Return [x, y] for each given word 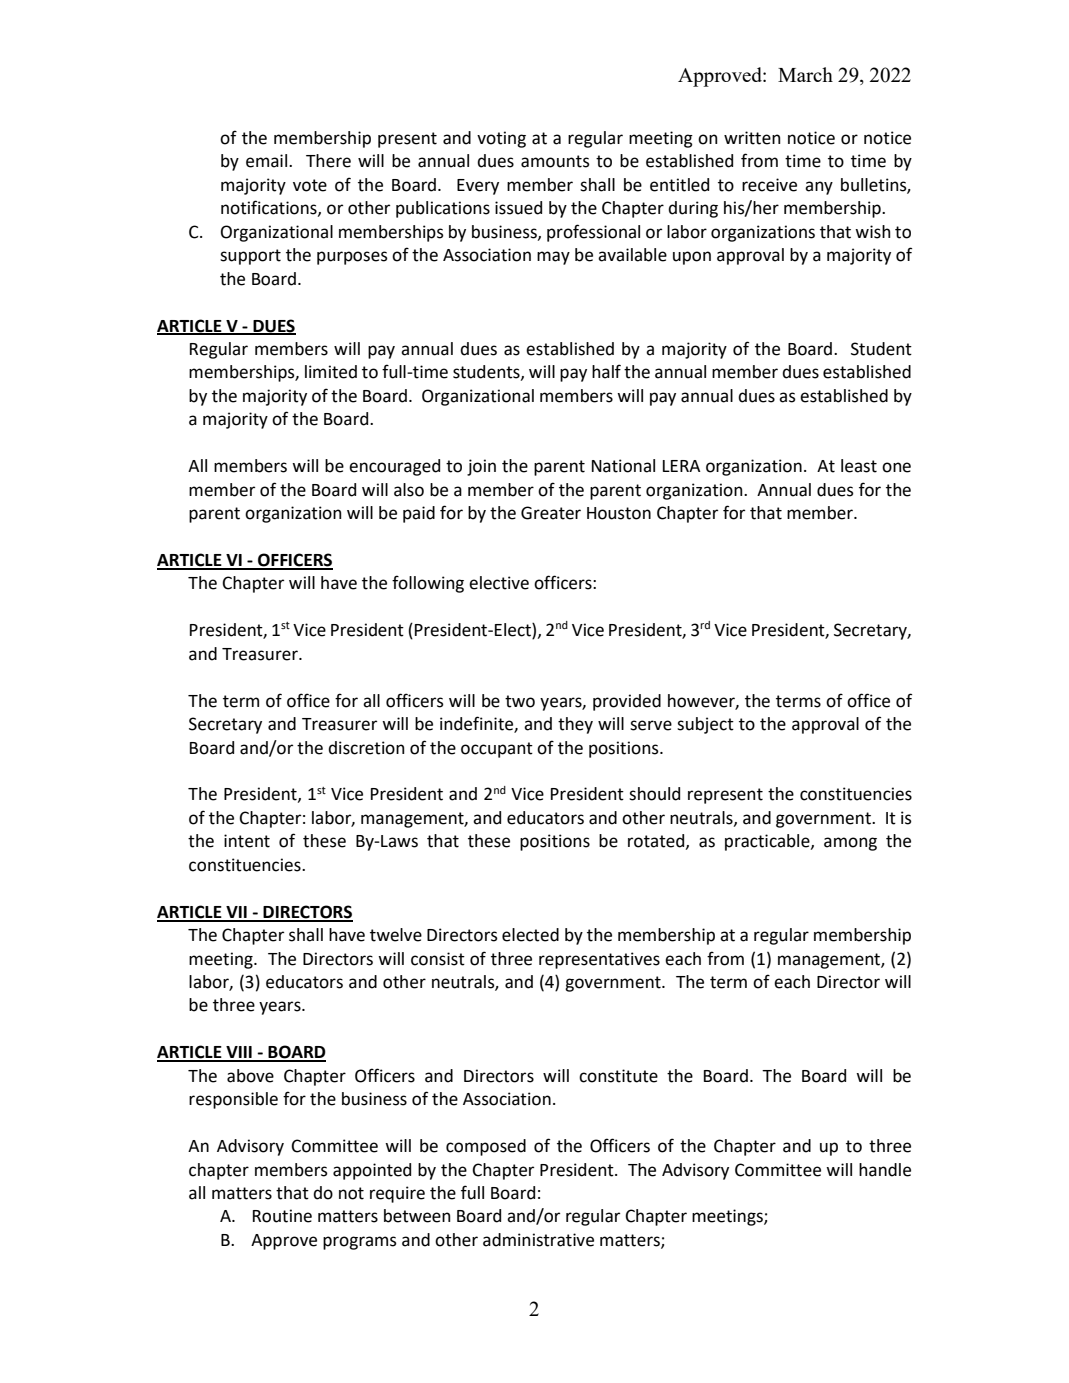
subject [705, 725]
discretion [366, 748]
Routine [282, 1216]
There [328, 161]
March [805, 74]
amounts [555, 161]
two [520, 701]
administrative [538, 1240]
